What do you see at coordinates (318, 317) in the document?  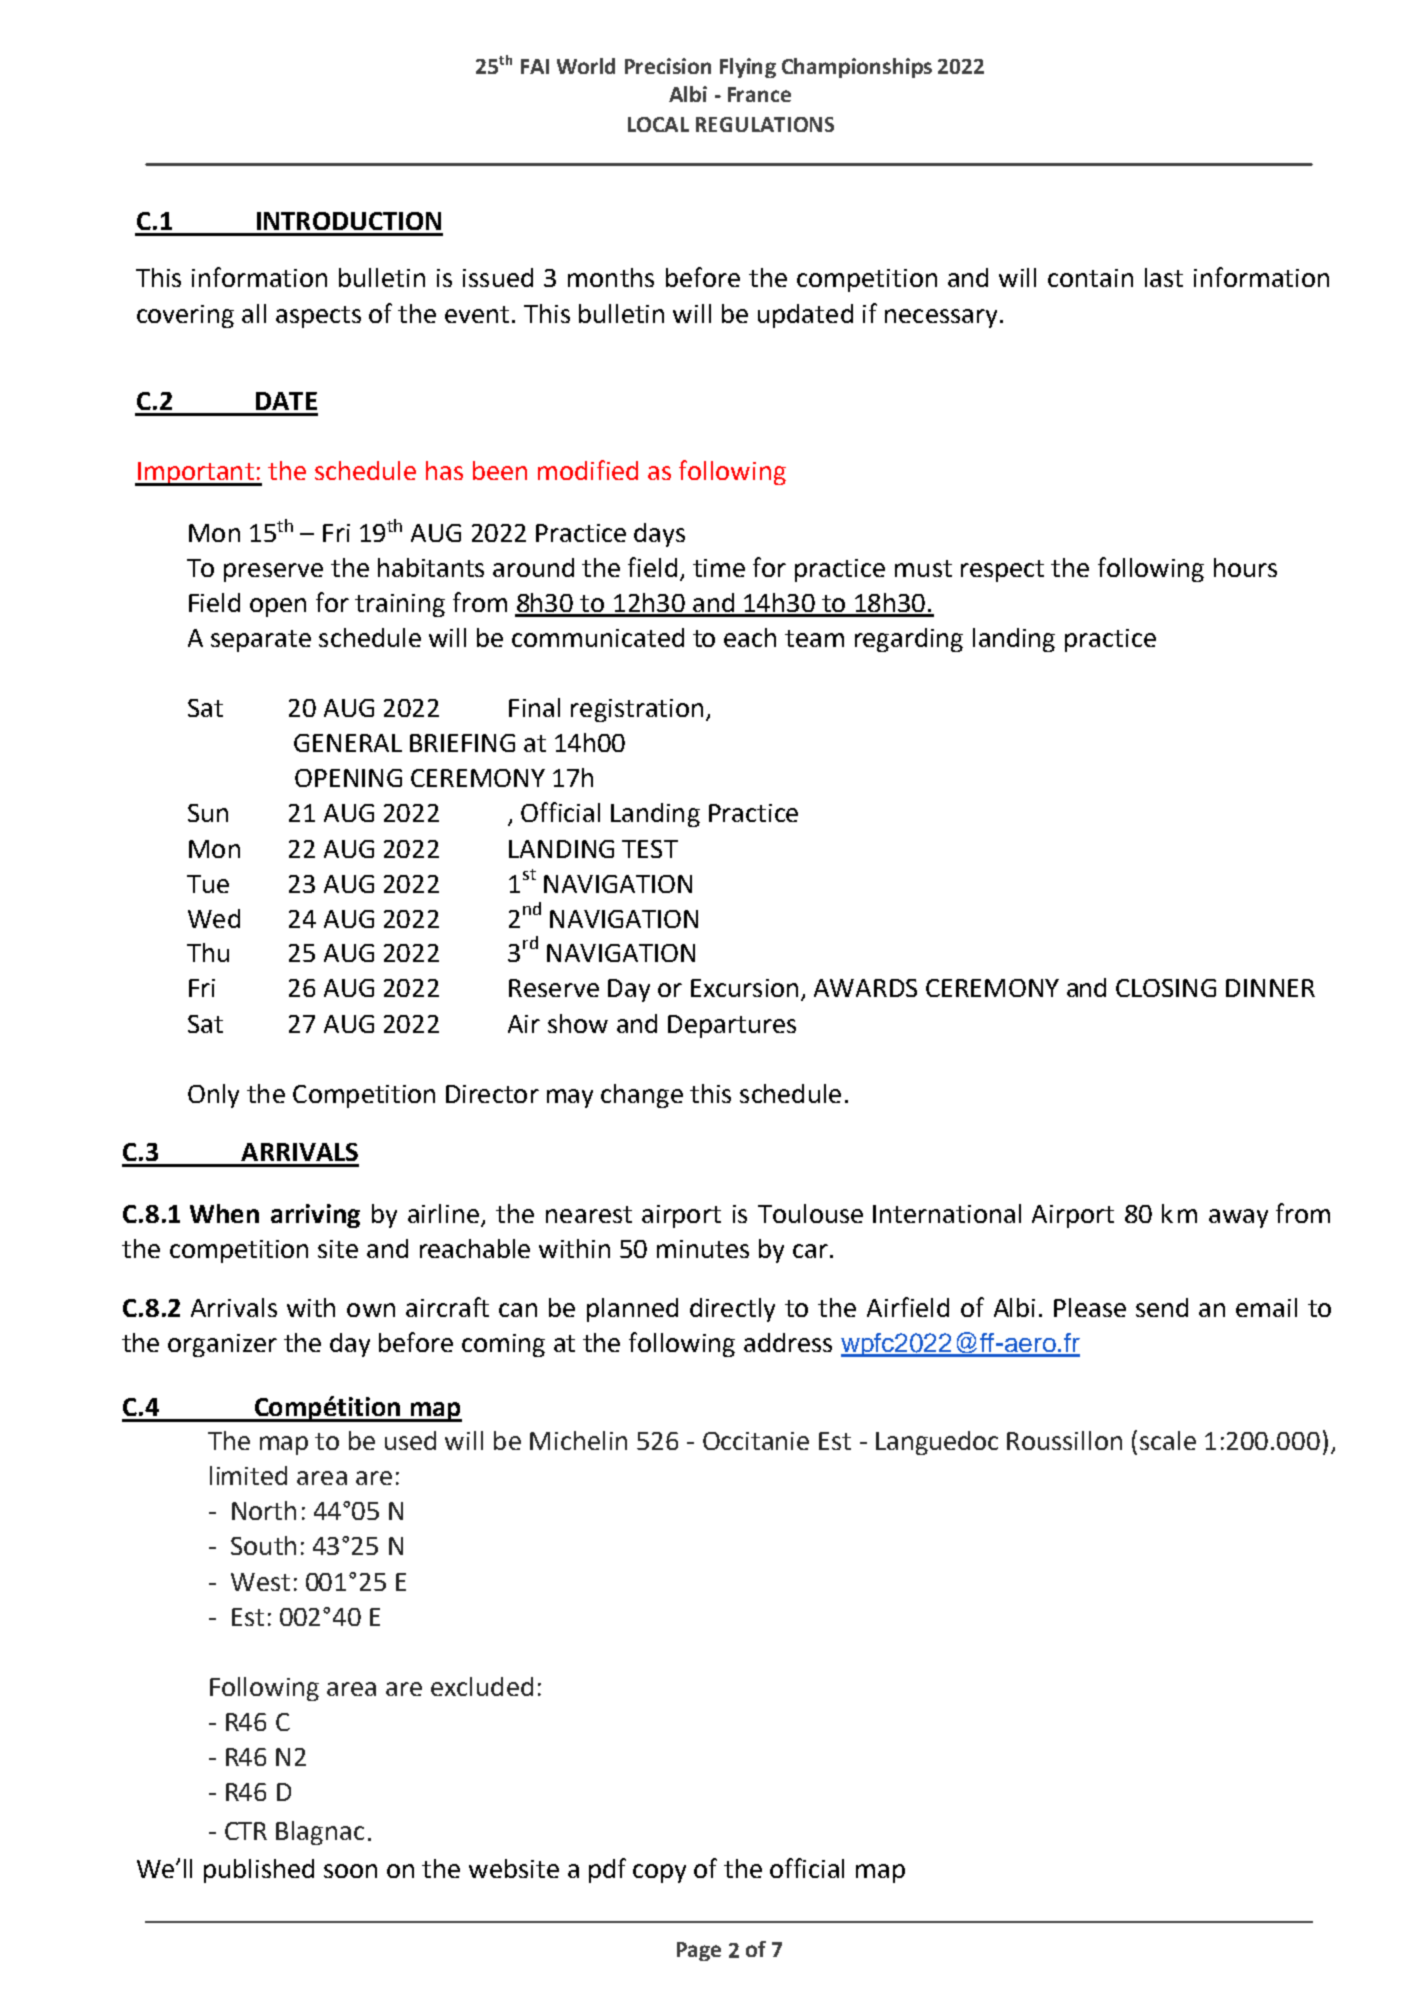 I see `aspects` at bounding box center [318, 317].
